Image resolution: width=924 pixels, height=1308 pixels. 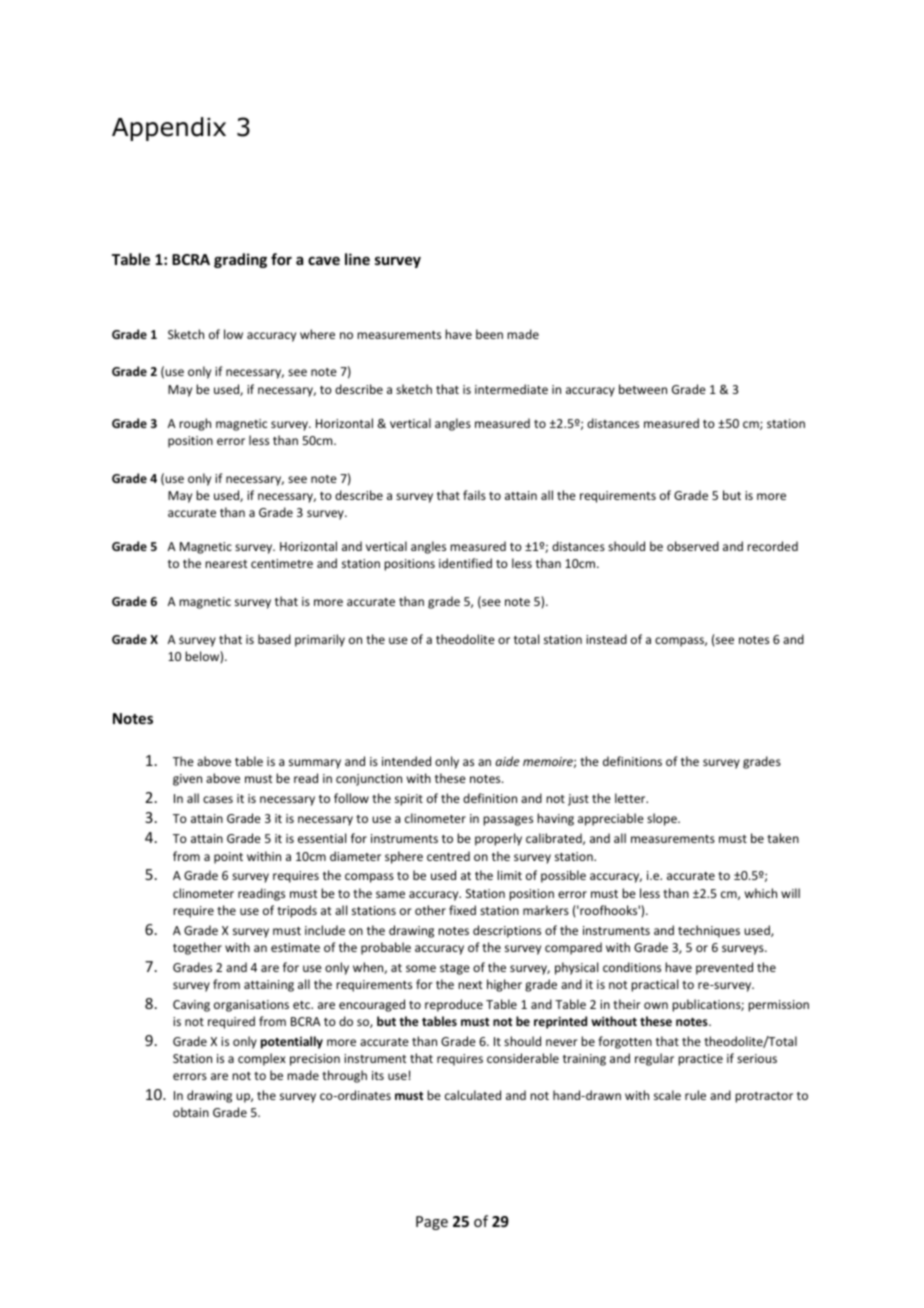 I want to click on line, so click(x=357, y=259).
